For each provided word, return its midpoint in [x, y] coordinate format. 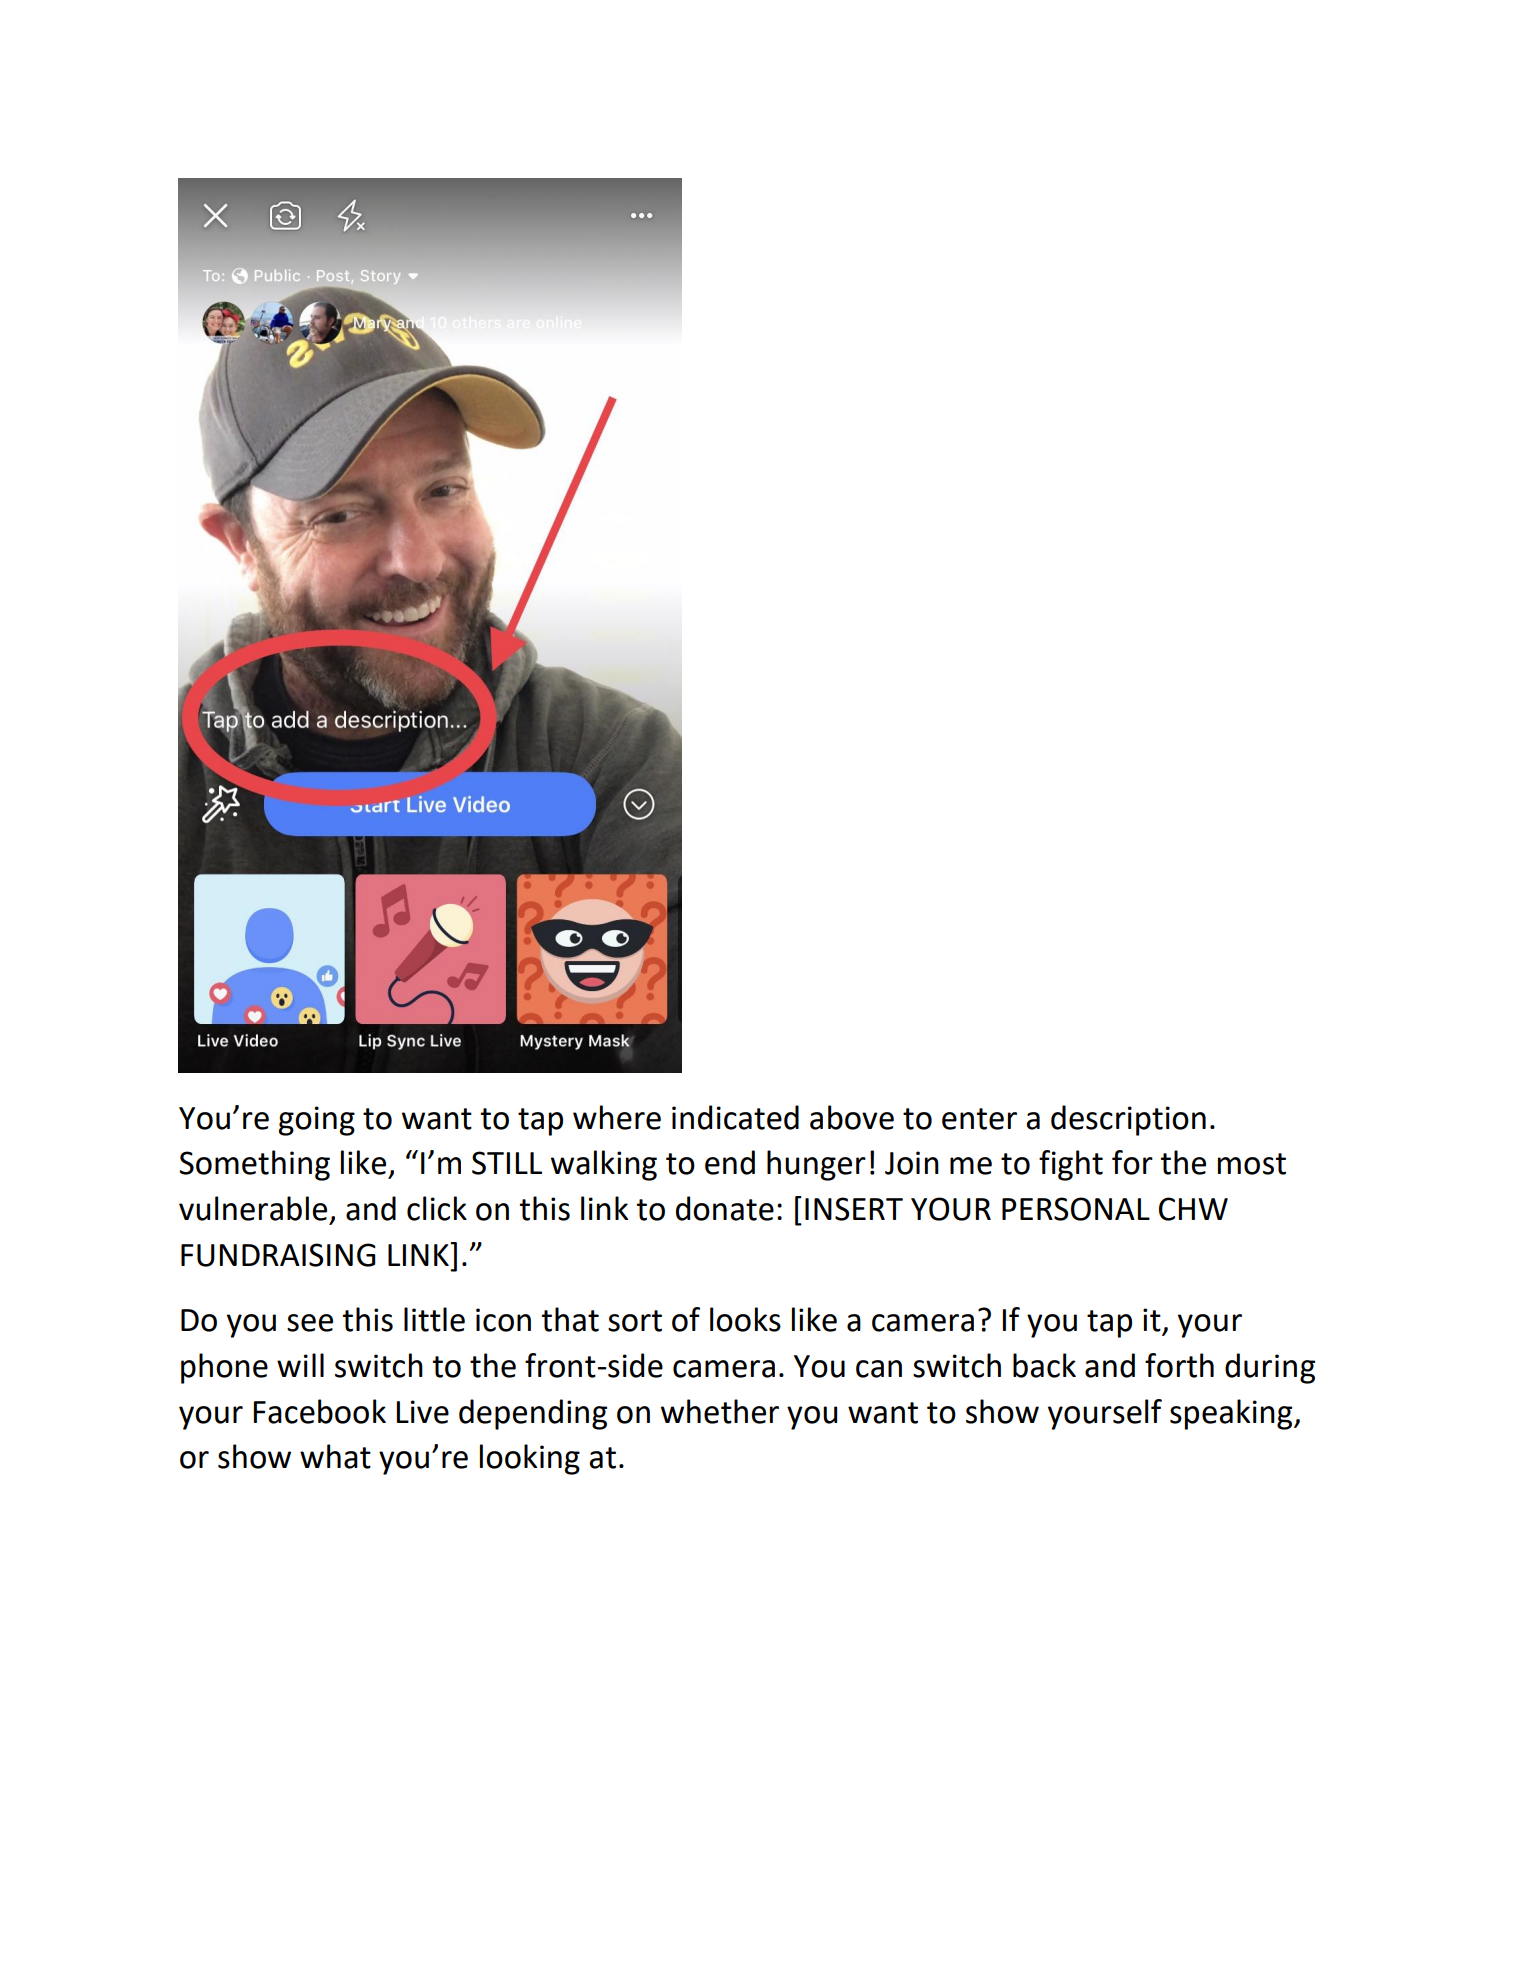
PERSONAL [1076, 1209]
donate [725, 1208]
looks [745, 1319]
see [310, 1323]
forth [1179, 1365]
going [316, 1121]
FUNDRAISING [278, 1255]
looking [530, 1459]
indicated [735, 1117]
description [1128, 1120]
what [335, 1456]
